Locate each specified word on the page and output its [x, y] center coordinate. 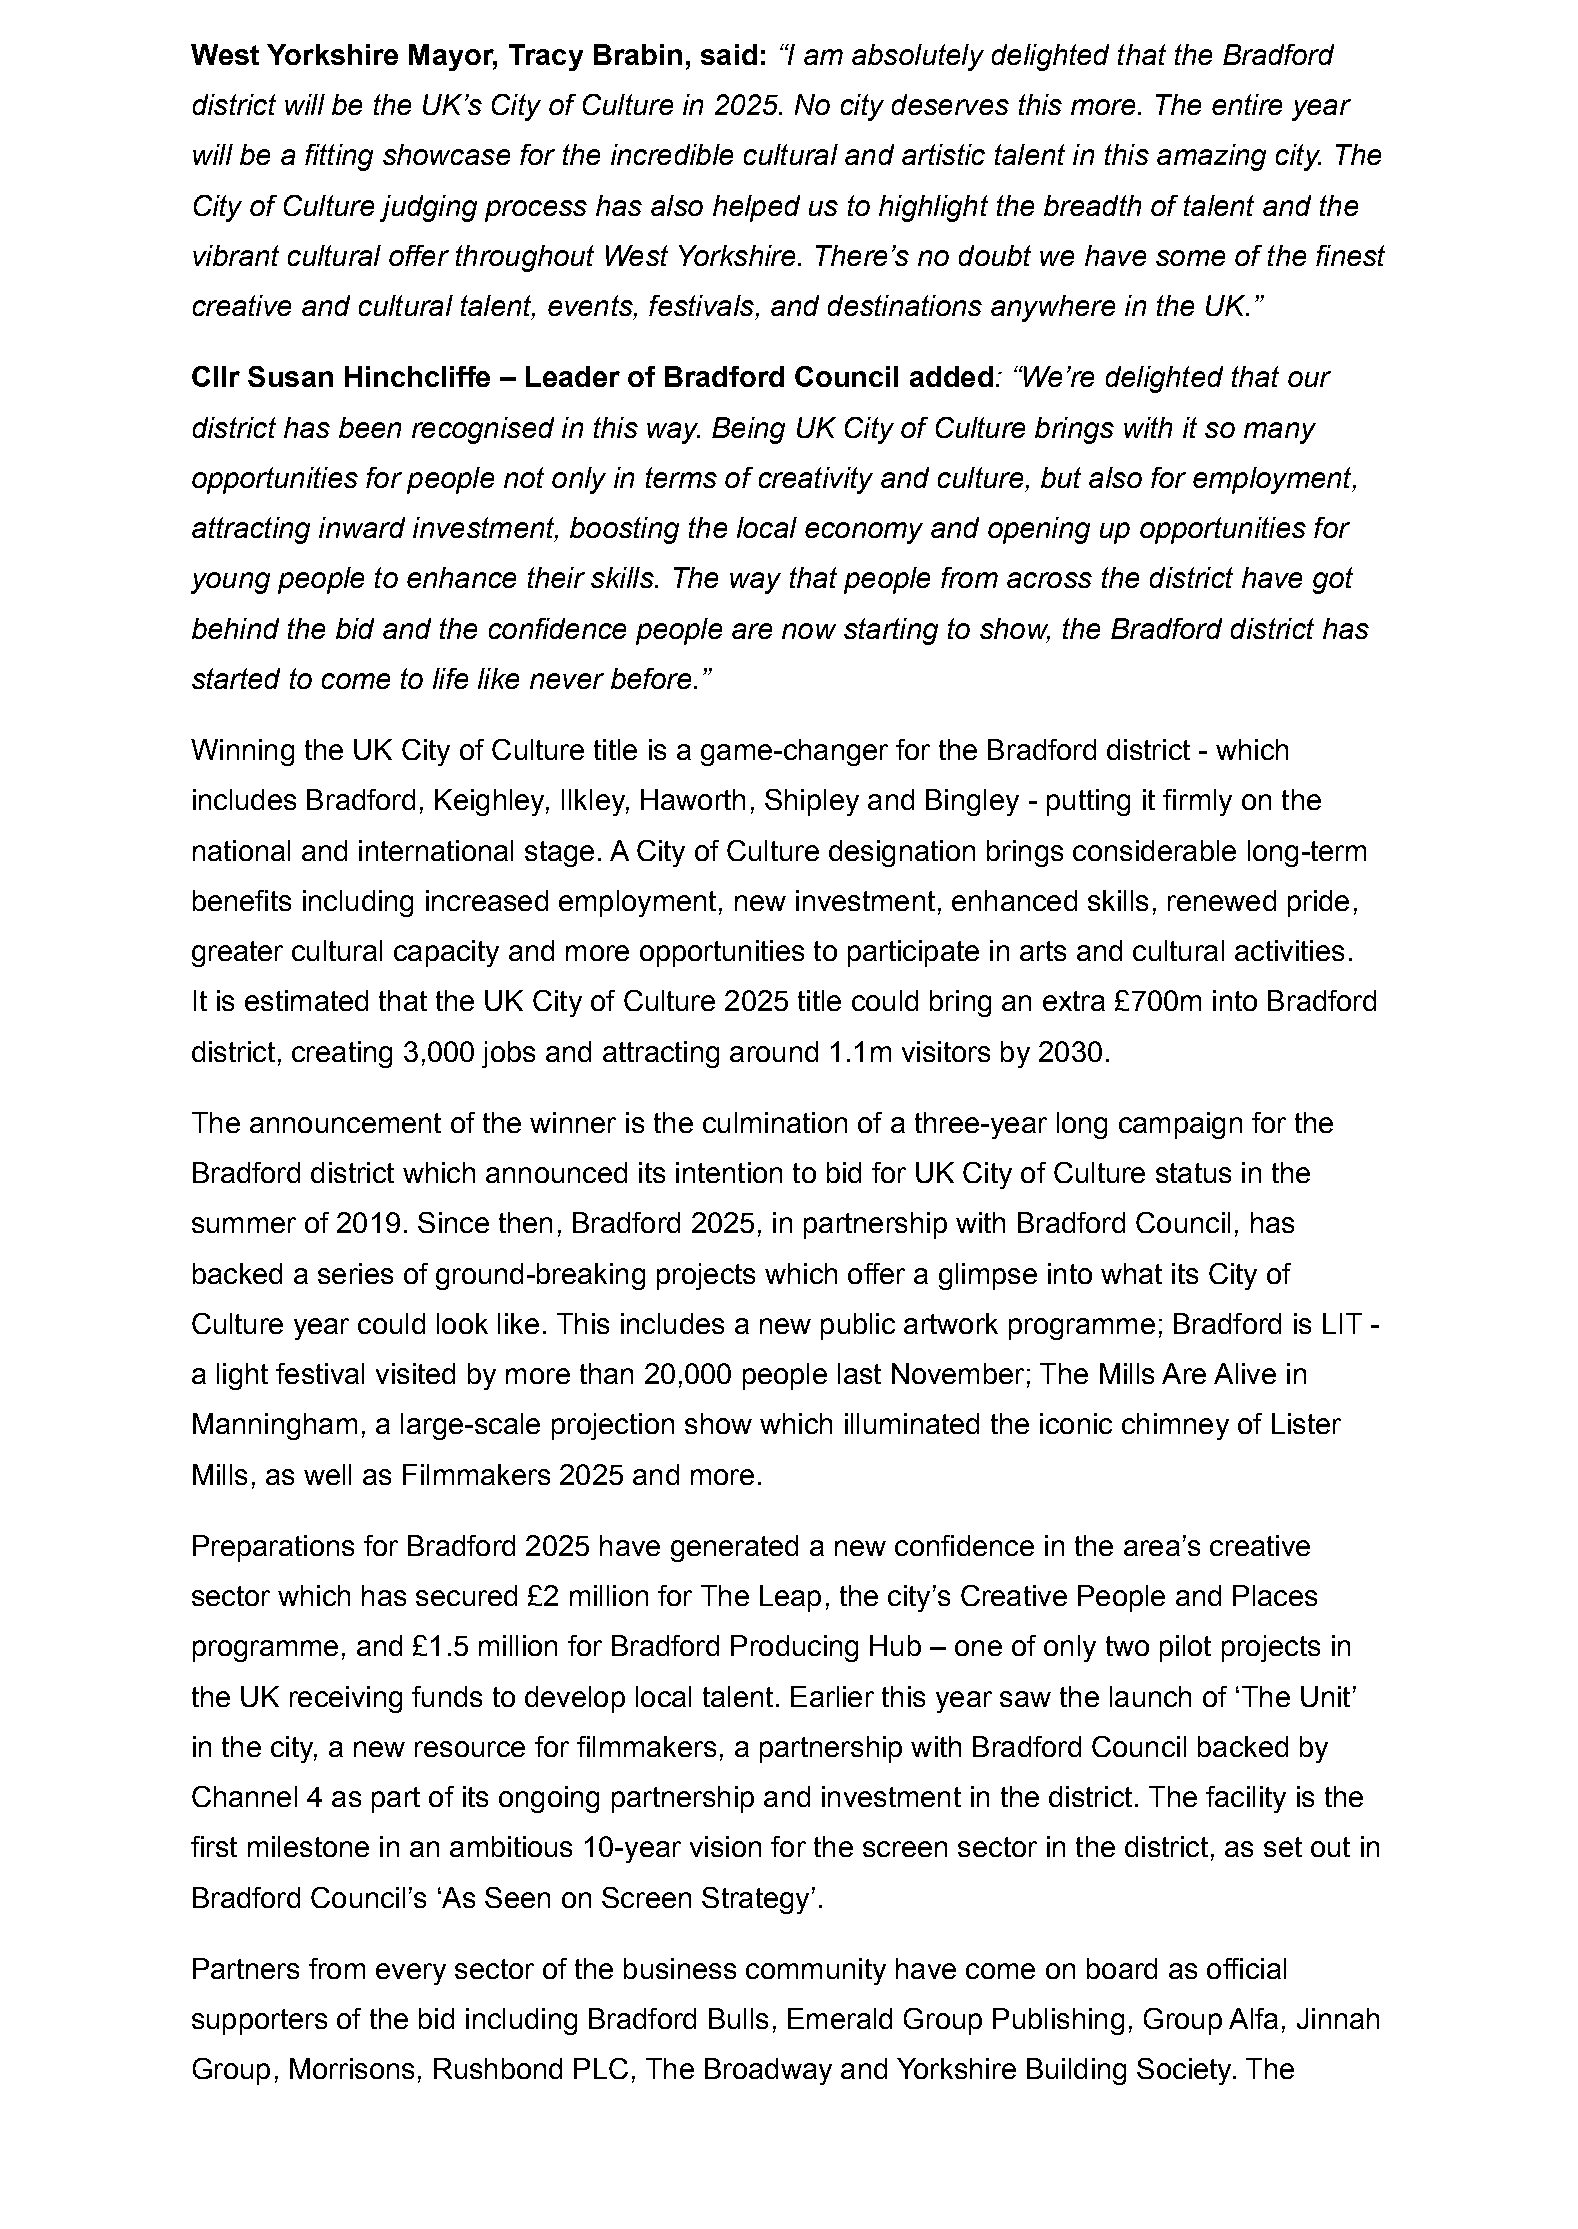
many [1280, 433]
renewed [1222, 900]
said [729, 54]
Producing [794, 1648]
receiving [346, 1699]
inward [362, 527]
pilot [1185, 1648]
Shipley [812, 802]
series [355, 1273]
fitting [339, 157]
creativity [816, 480]
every [411, 1974]
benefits [242, 900]
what [1131, 1273]
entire [1247, 104]
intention [729, 1172]
